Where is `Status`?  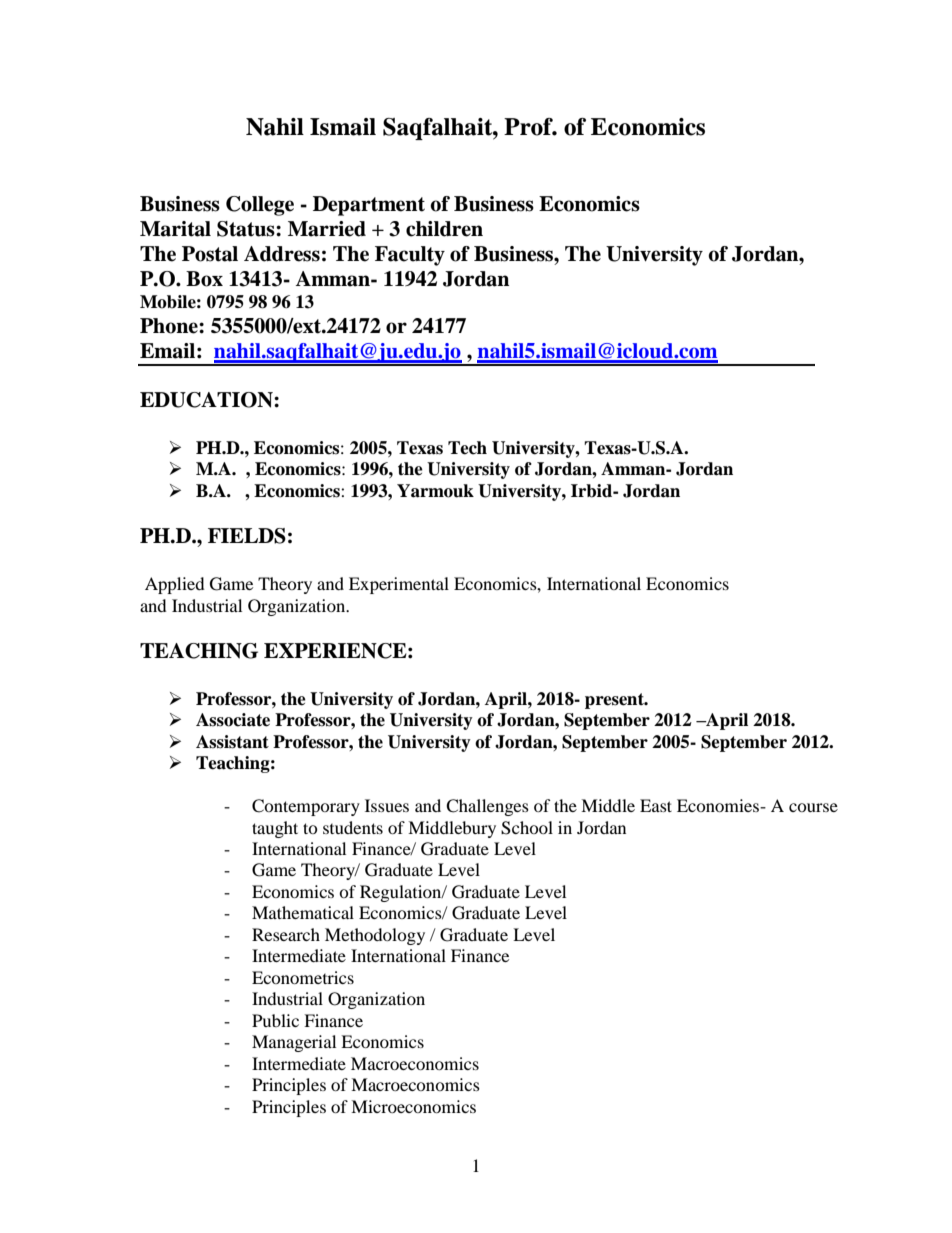
Status is located at coordinates (247, 229).
